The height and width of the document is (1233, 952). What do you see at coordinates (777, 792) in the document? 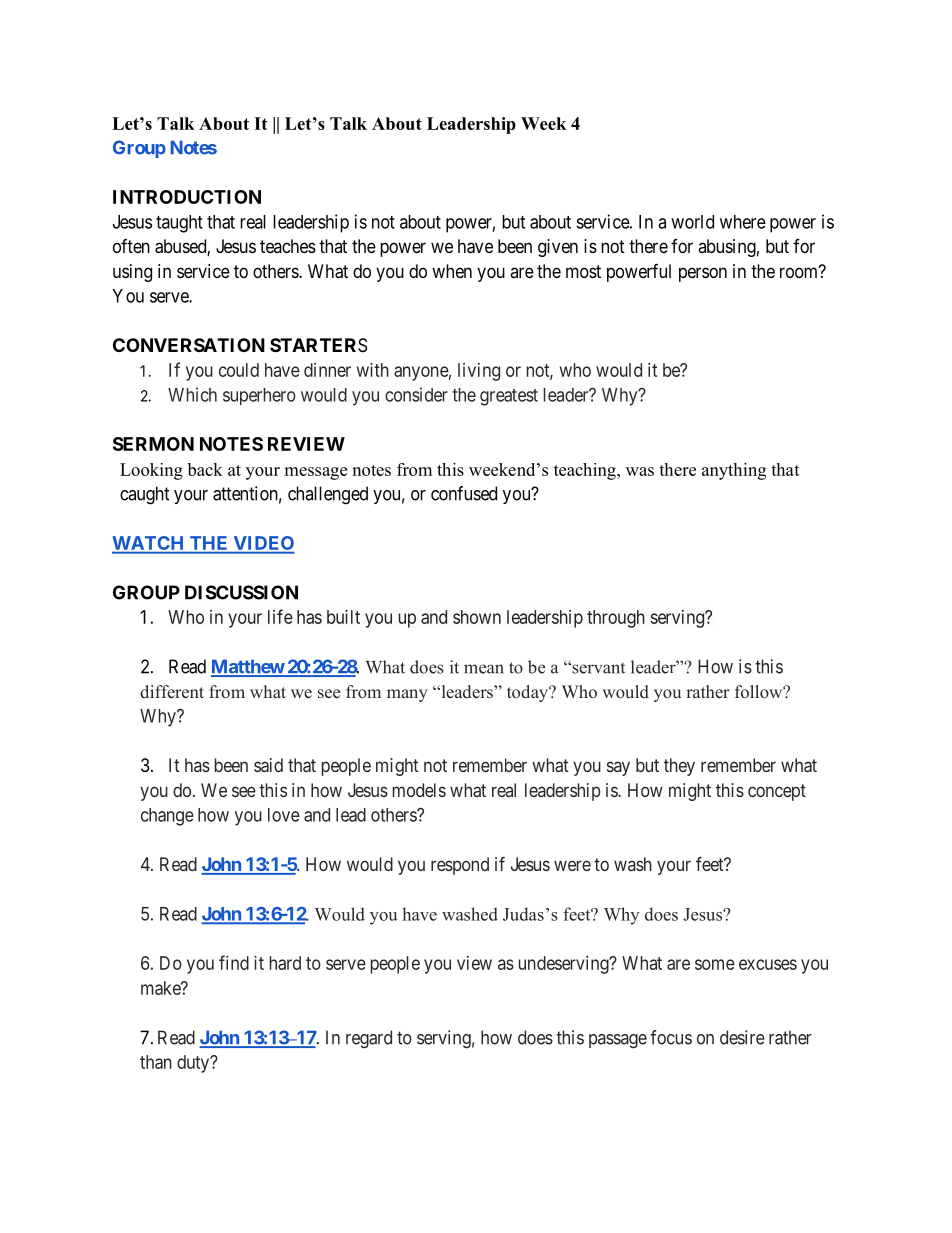
I see `concept` at bounding box center [777, 792].
